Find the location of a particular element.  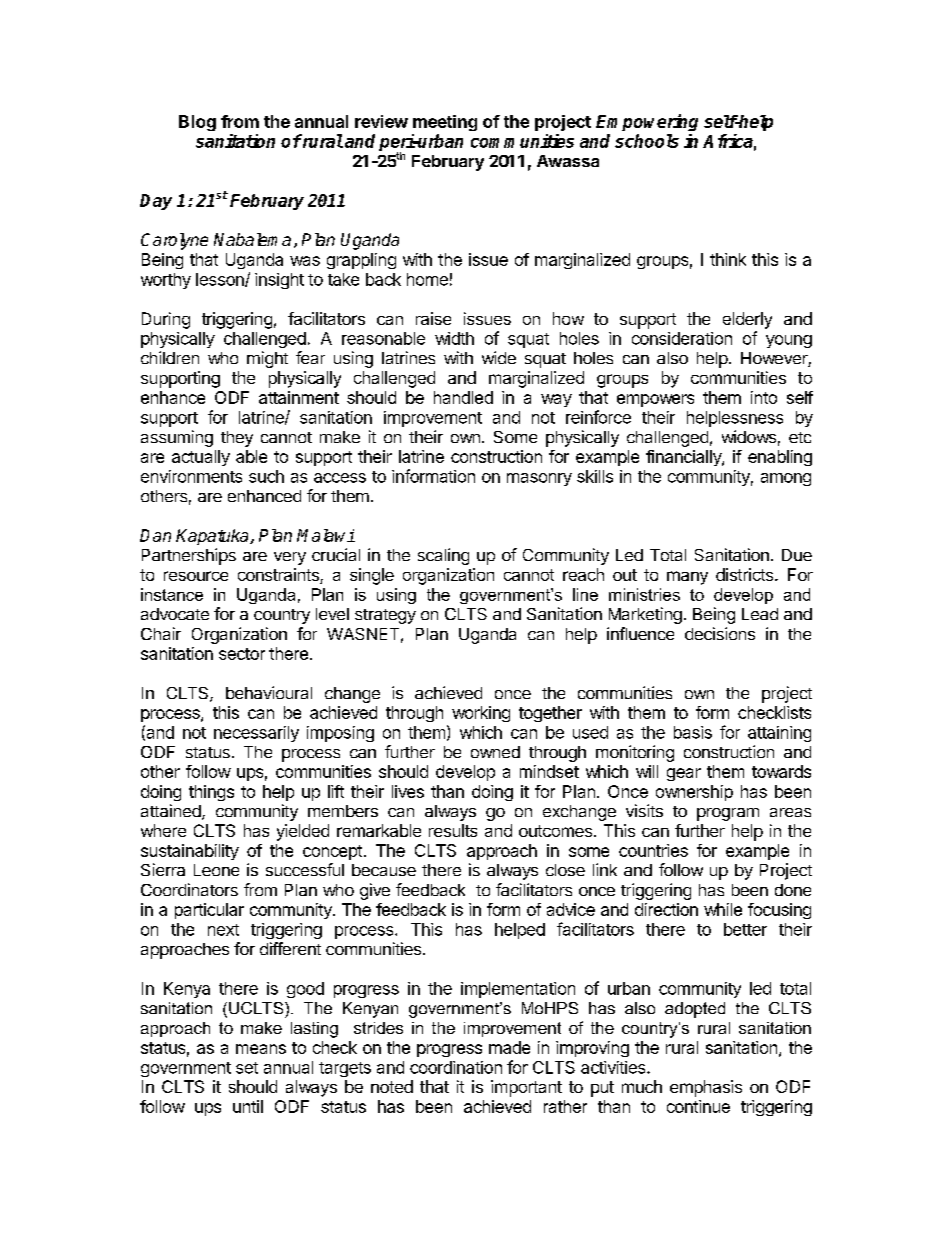

things is located at coordinates (211, 793).
